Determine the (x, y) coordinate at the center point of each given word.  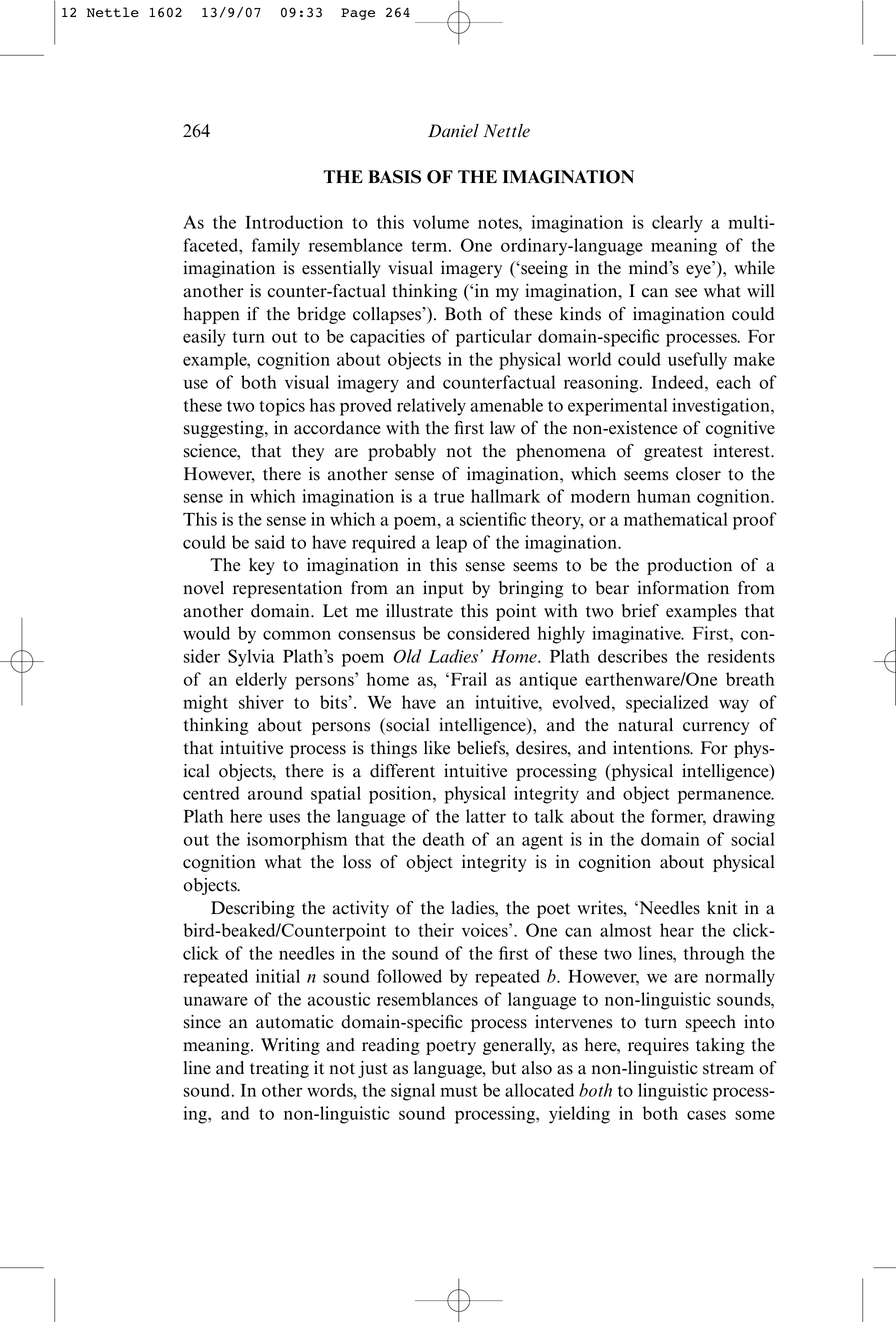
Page (358, 14)
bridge (321, 315)
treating (279, 1069)
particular (494, 338)
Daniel (453, 131)
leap (451, 544)
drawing (744, 818)
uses (284, 818)
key (262, 566)
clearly (677, 224)
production (689, 566)
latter (486, 816)
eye (699, 271)
